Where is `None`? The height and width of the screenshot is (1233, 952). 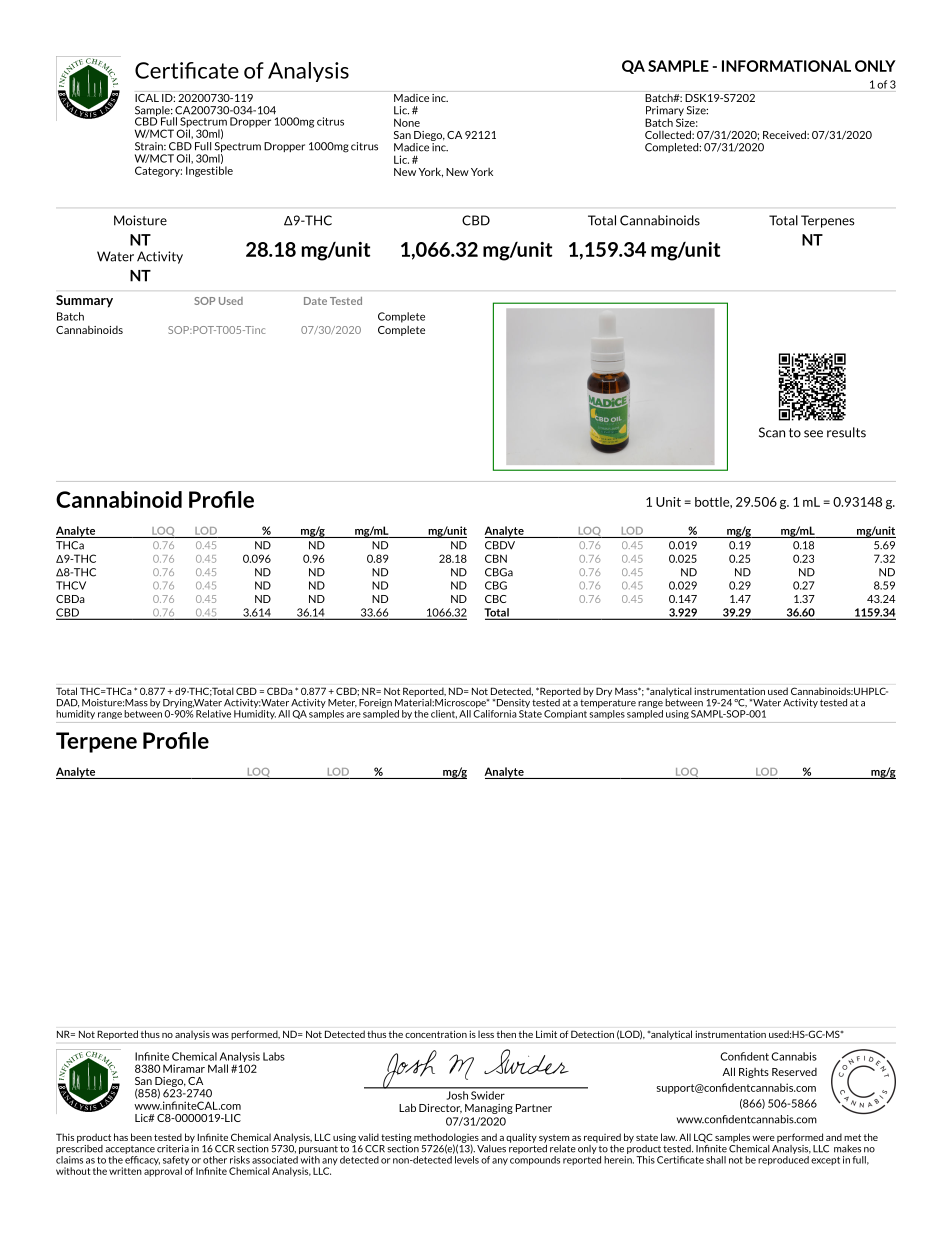
None is located at coordinates (407, 122).
